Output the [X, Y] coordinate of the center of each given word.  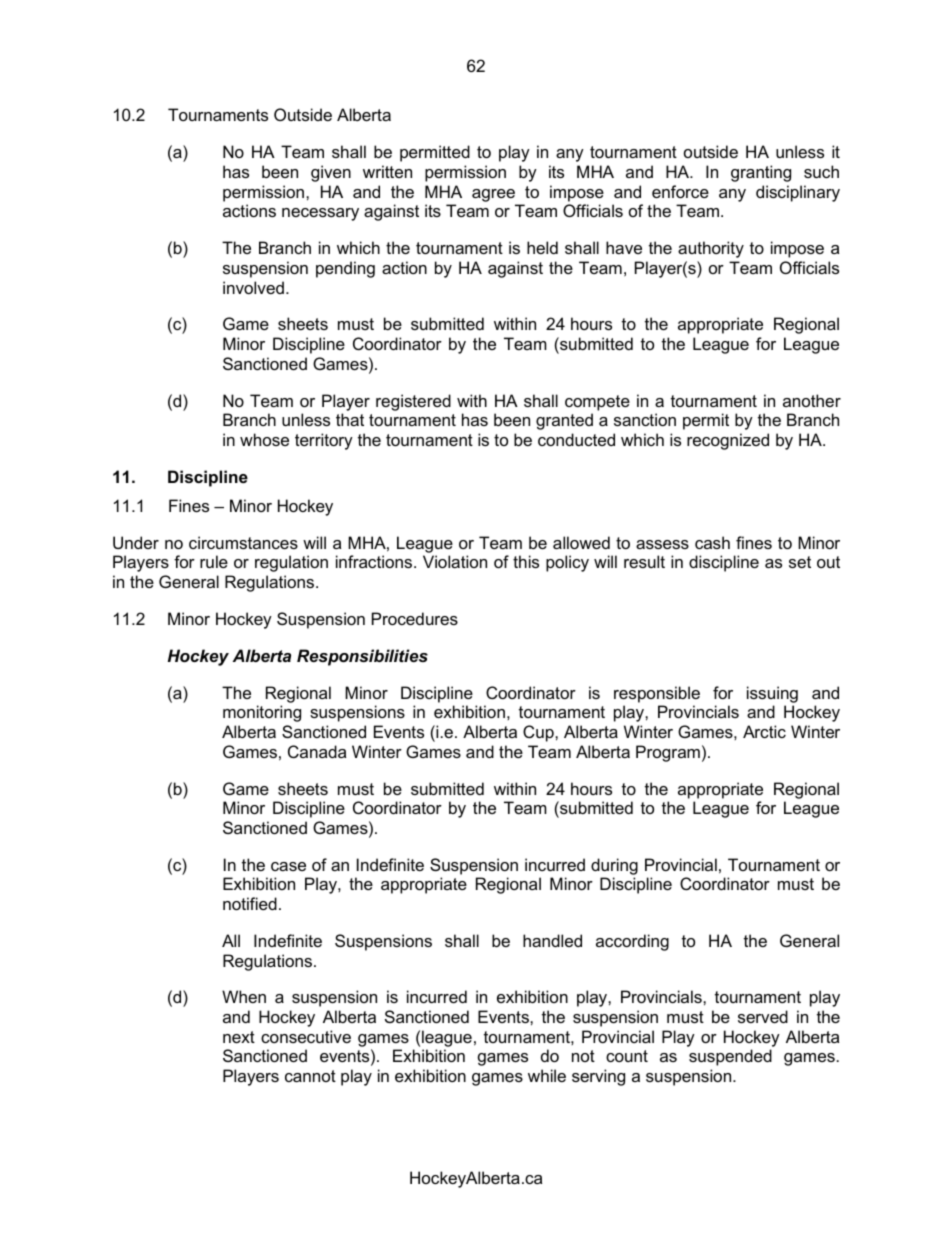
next [239, 1037]
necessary [320, 214]
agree [493, 195]
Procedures [415, 618]
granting [761, 173]
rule [214, 561]
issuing [772, 694]
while [547, 1075]
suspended [730, 1057]
